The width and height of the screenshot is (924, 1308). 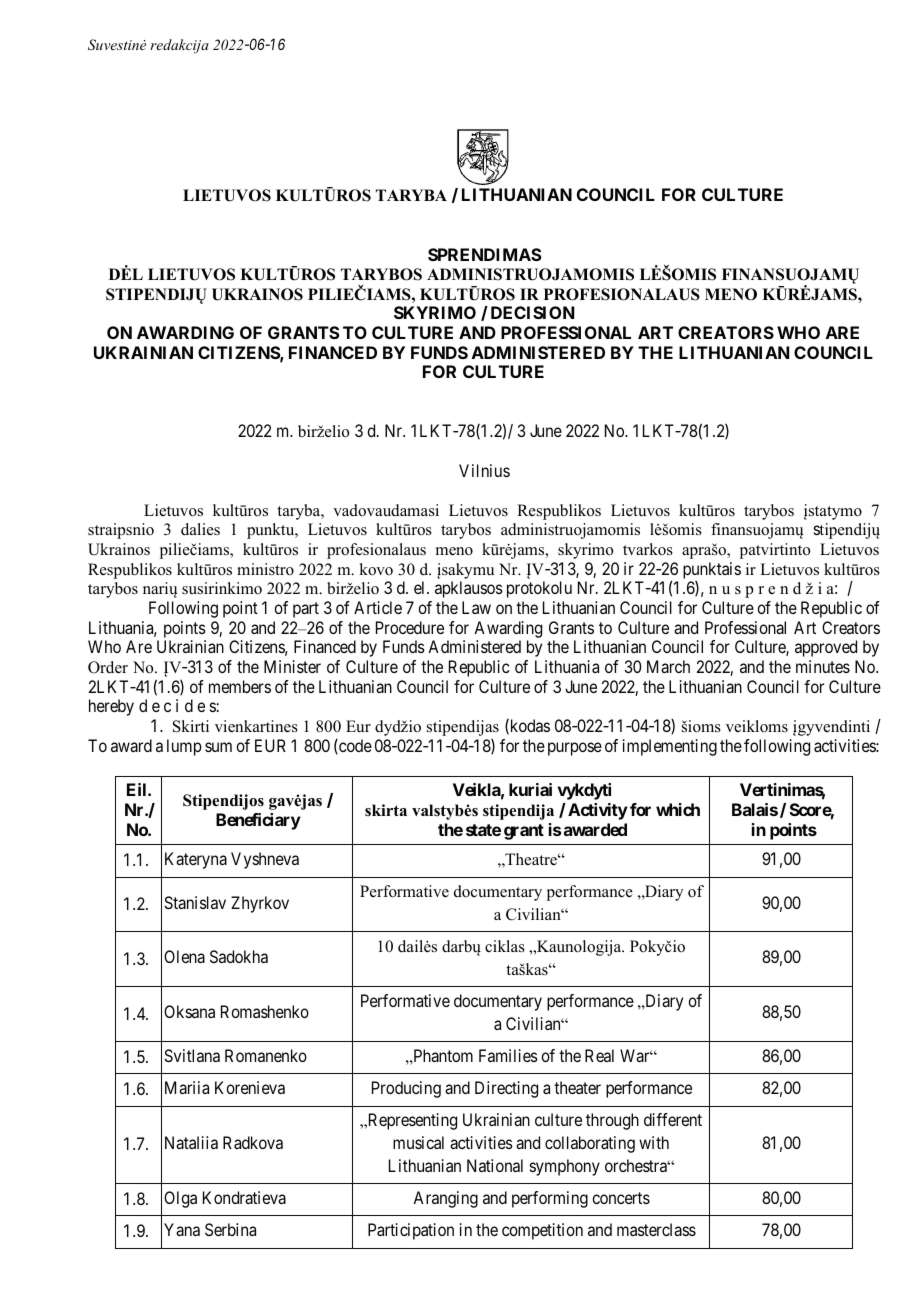 I want to click on implementing, so click(x=670, y=747).
